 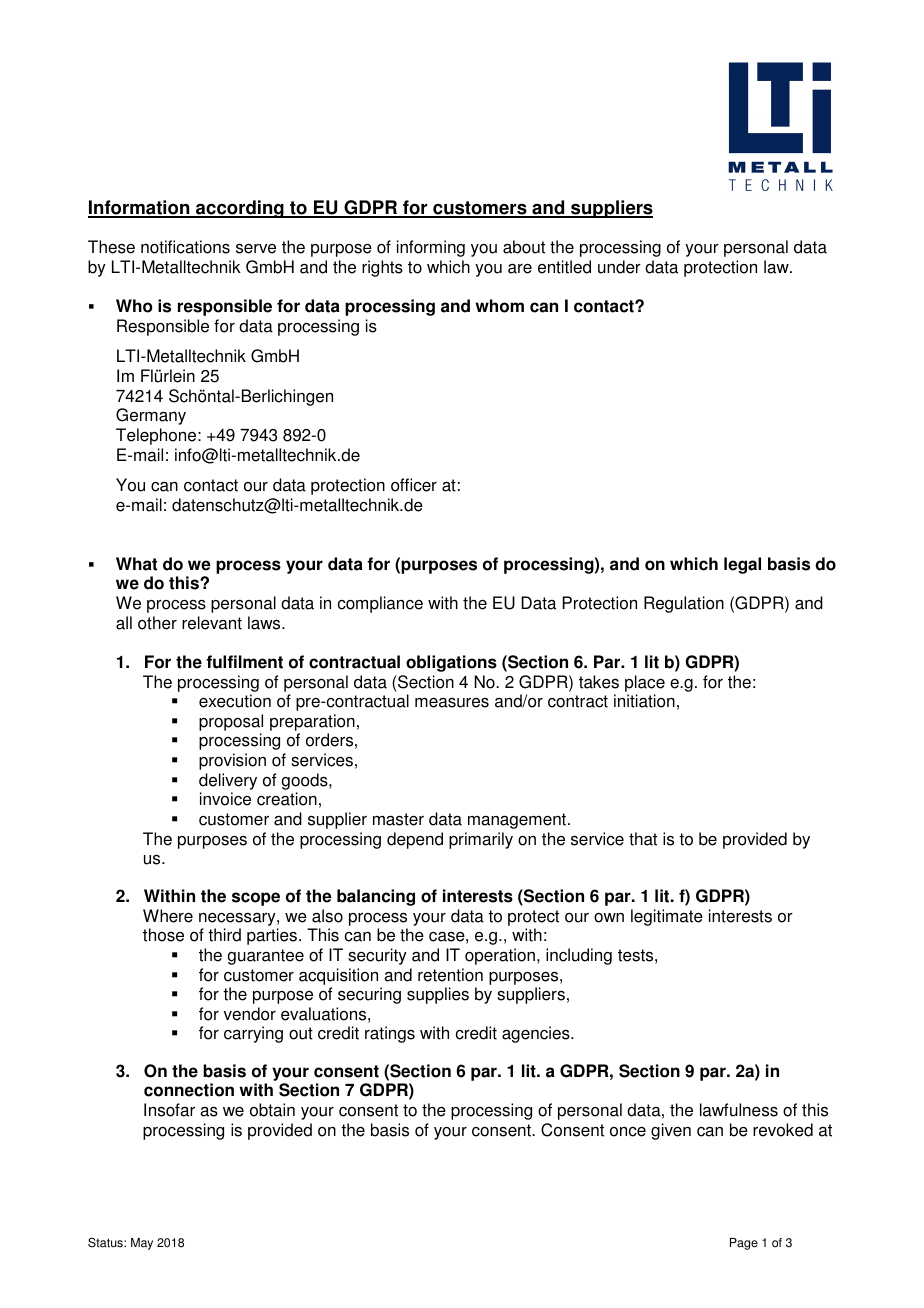 What do you see at coordinates (185, 247) in the screenshot?
I see `notifications` at bounding box center [185, 247].
